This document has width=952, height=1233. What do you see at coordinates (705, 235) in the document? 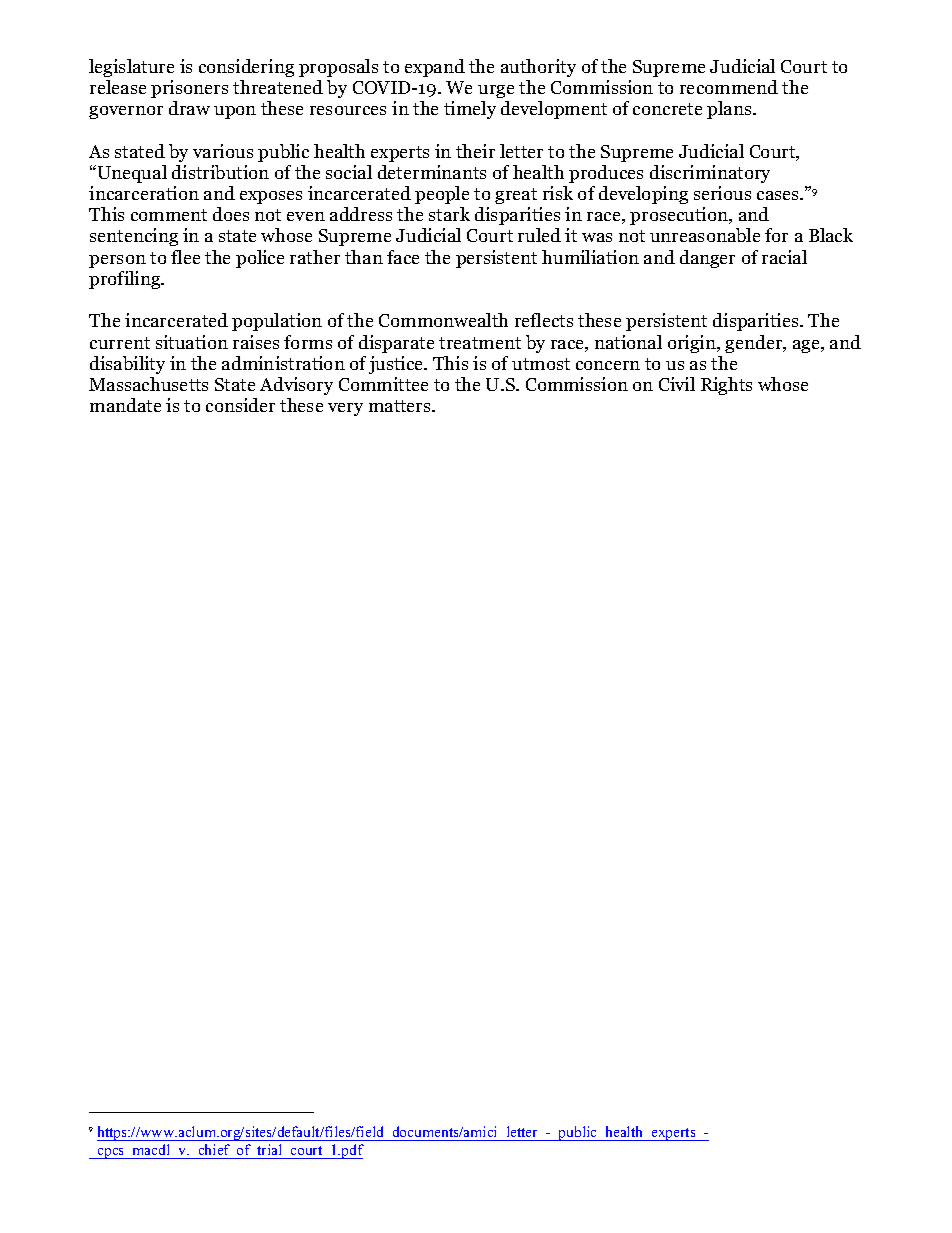
I see `unreasonable` at bounding box center [705, 235].
